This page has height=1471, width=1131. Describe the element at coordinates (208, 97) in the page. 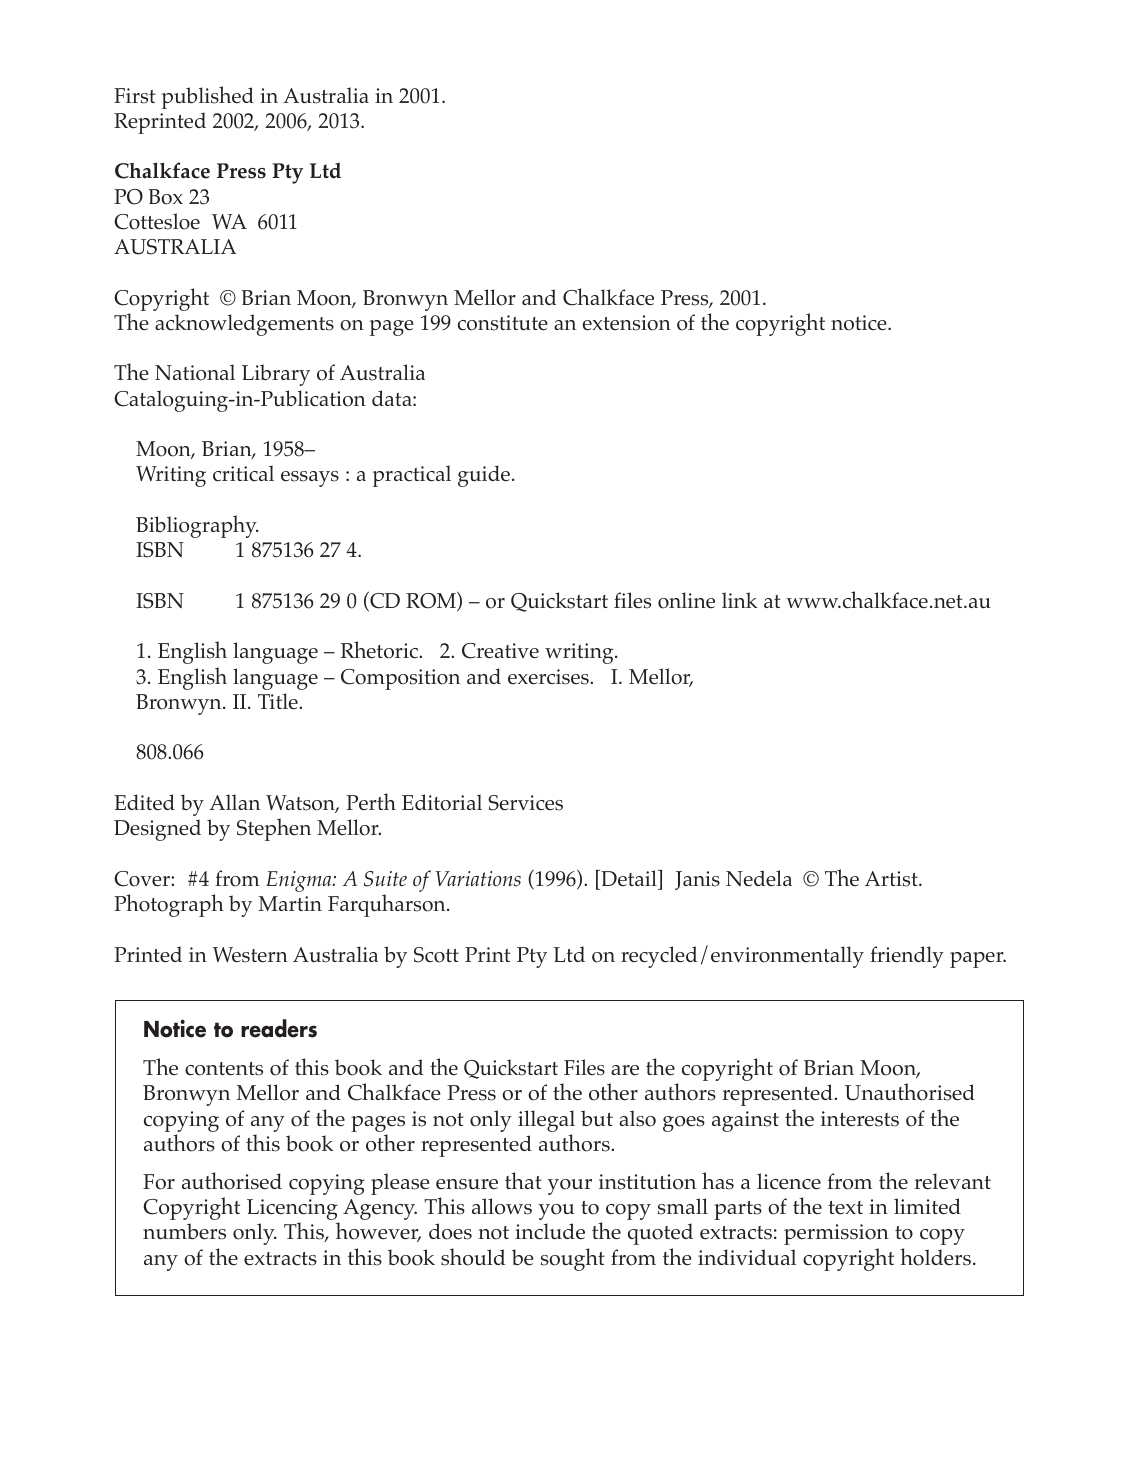

I see `published` at that location.
